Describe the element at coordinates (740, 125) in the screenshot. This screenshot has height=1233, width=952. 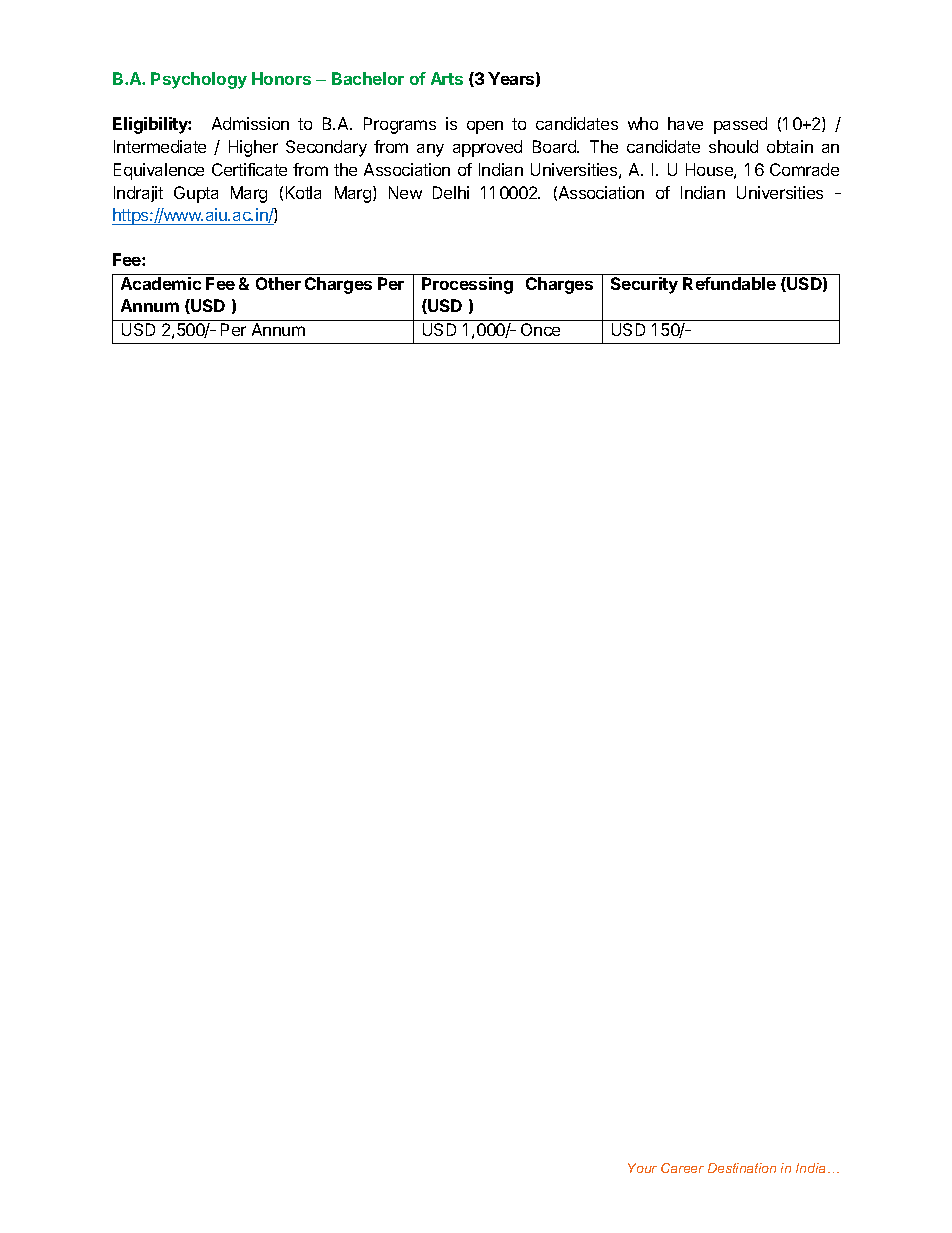
I see `passed` at that location.
